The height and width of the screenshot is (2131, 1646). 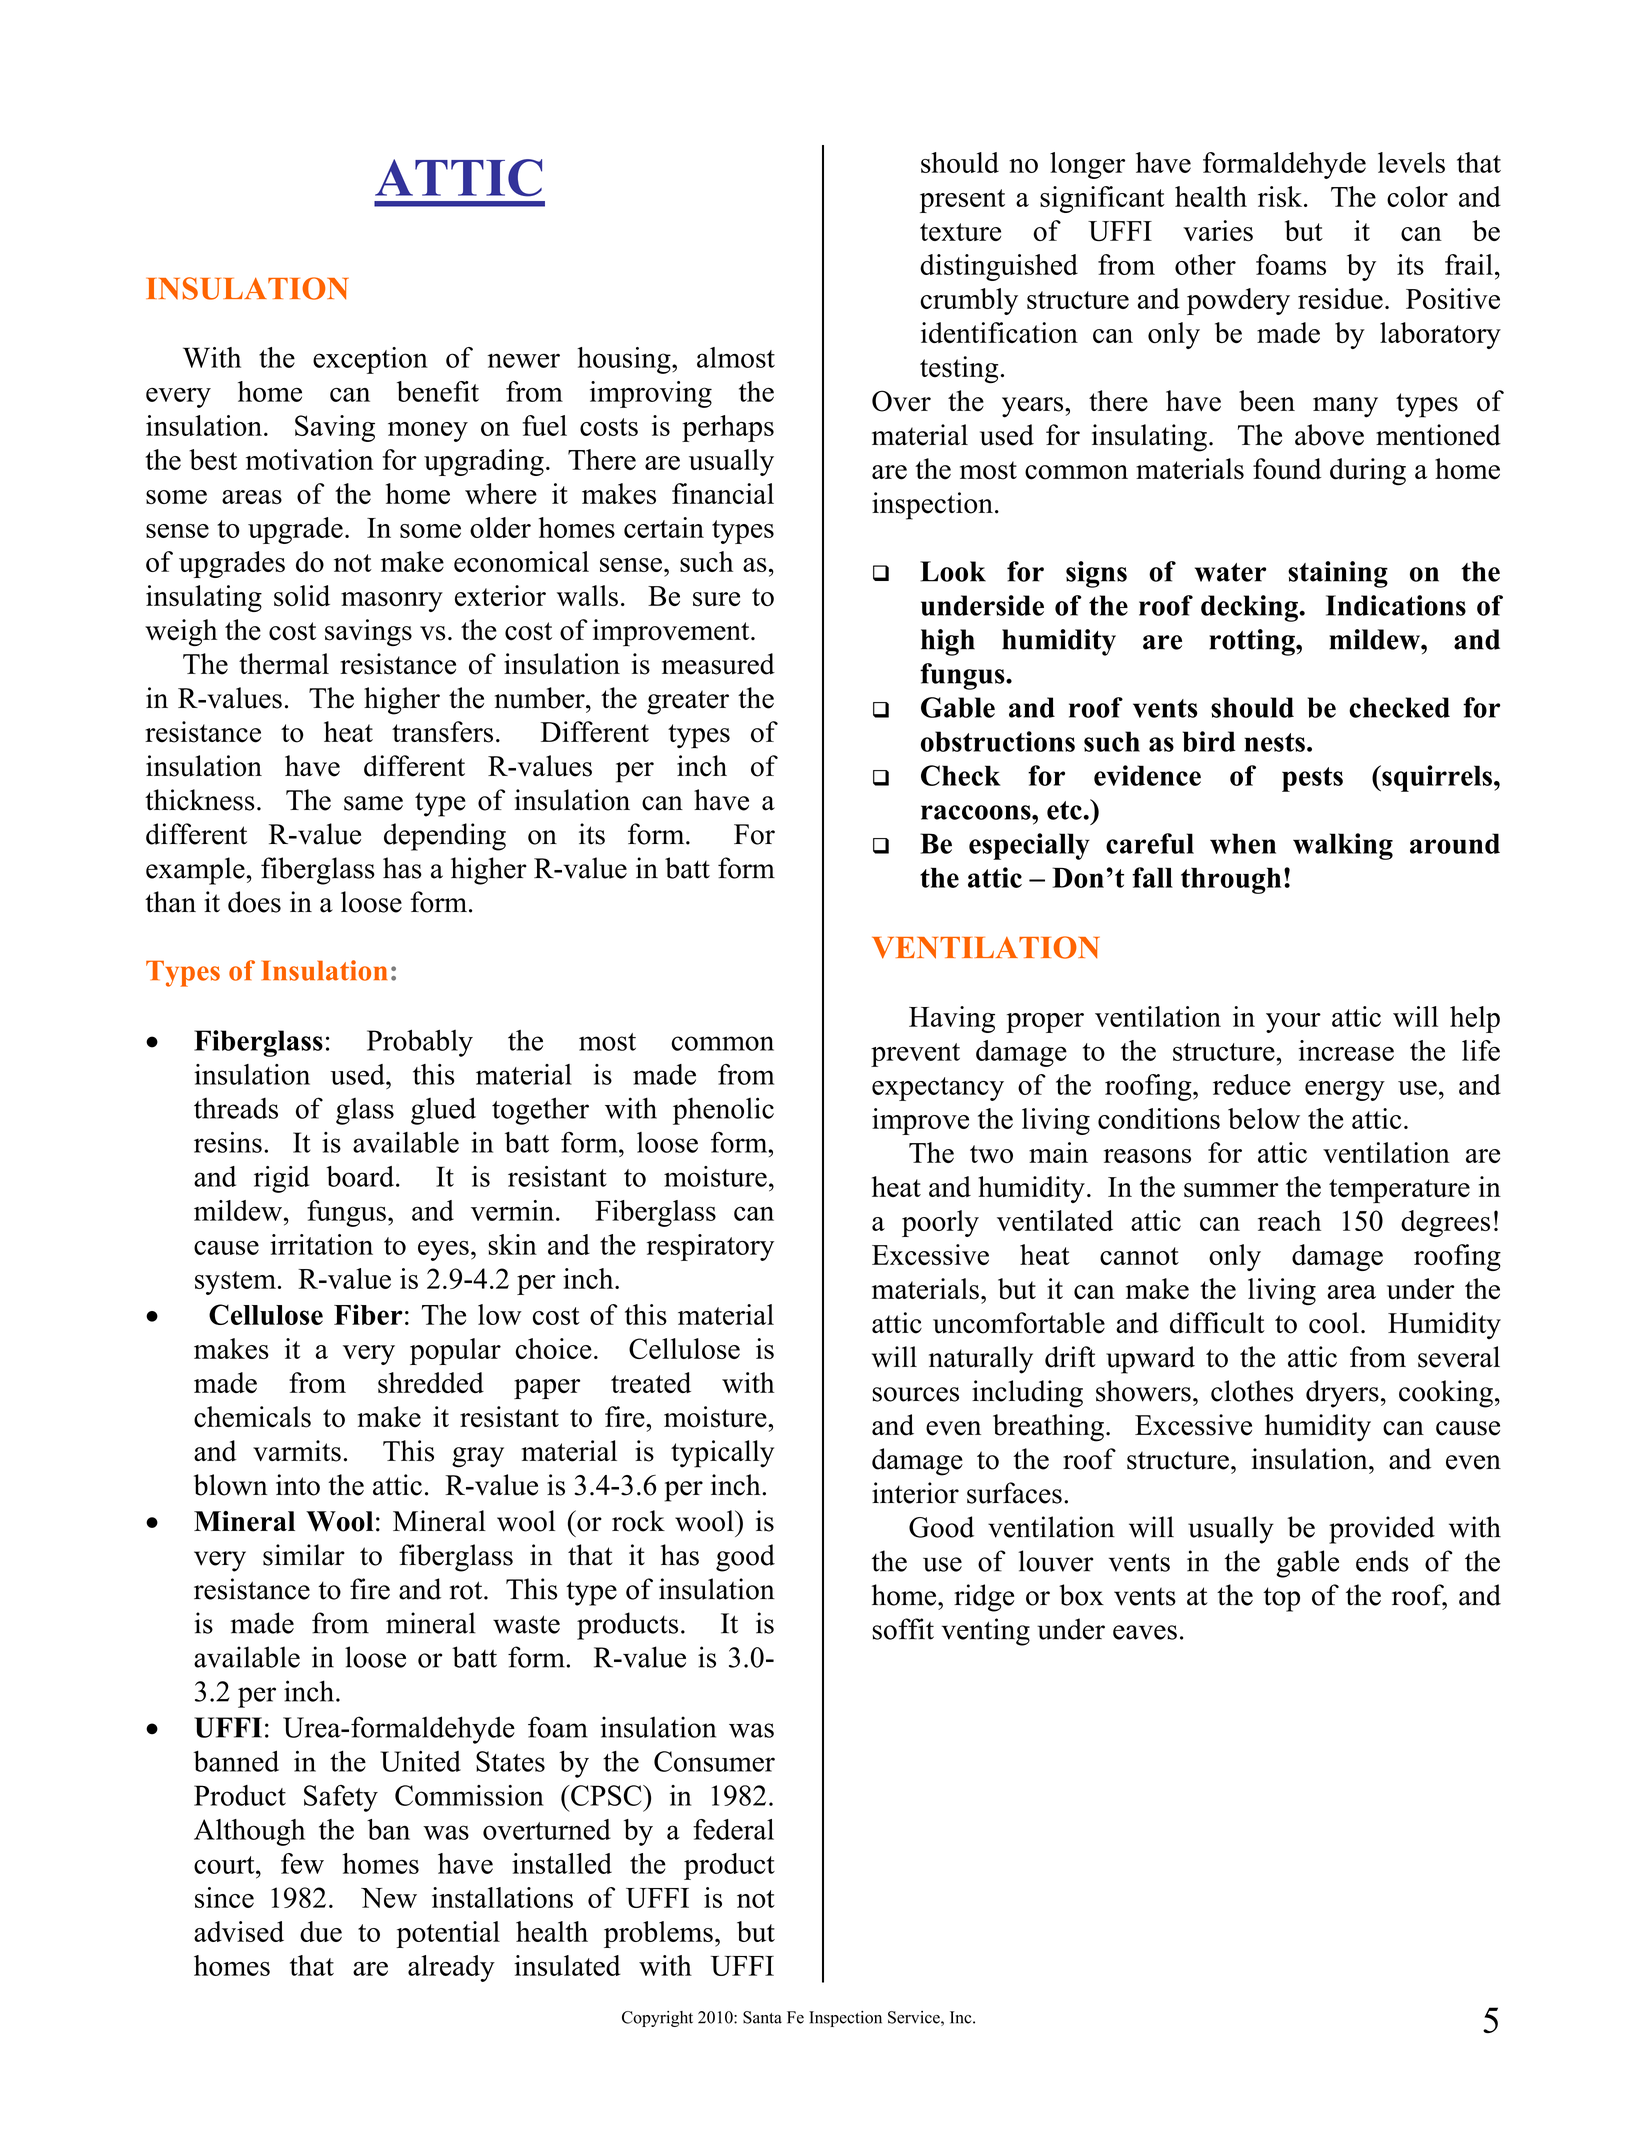 I want to click on dryers, so click(x=1342, y=1394).
